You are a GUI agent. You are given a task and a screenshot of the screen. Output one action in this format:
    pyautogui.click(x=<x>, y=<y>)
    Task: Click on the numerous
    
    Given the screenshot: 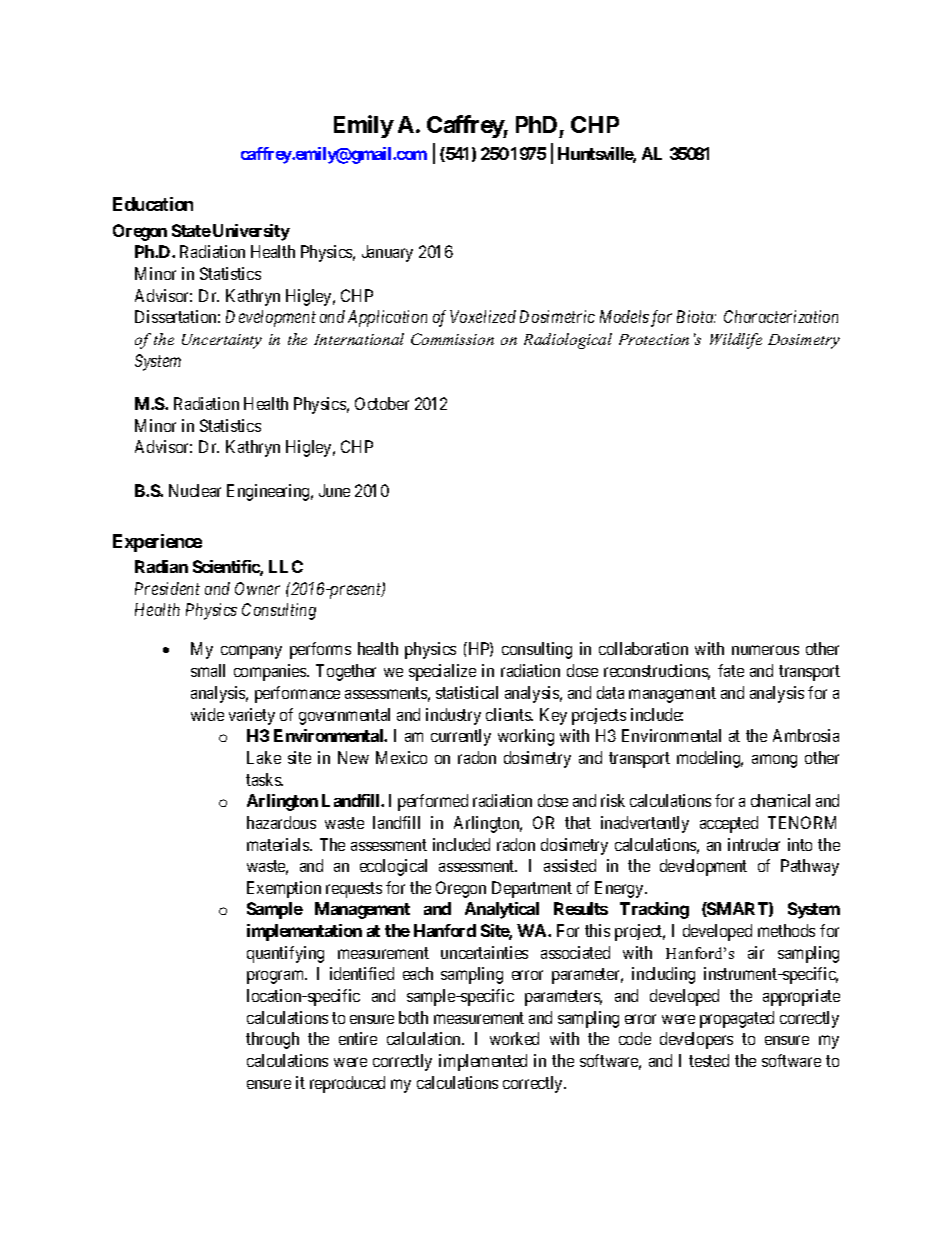 What is the action you would take?
    pyautogui.click(x=765, y=650)
